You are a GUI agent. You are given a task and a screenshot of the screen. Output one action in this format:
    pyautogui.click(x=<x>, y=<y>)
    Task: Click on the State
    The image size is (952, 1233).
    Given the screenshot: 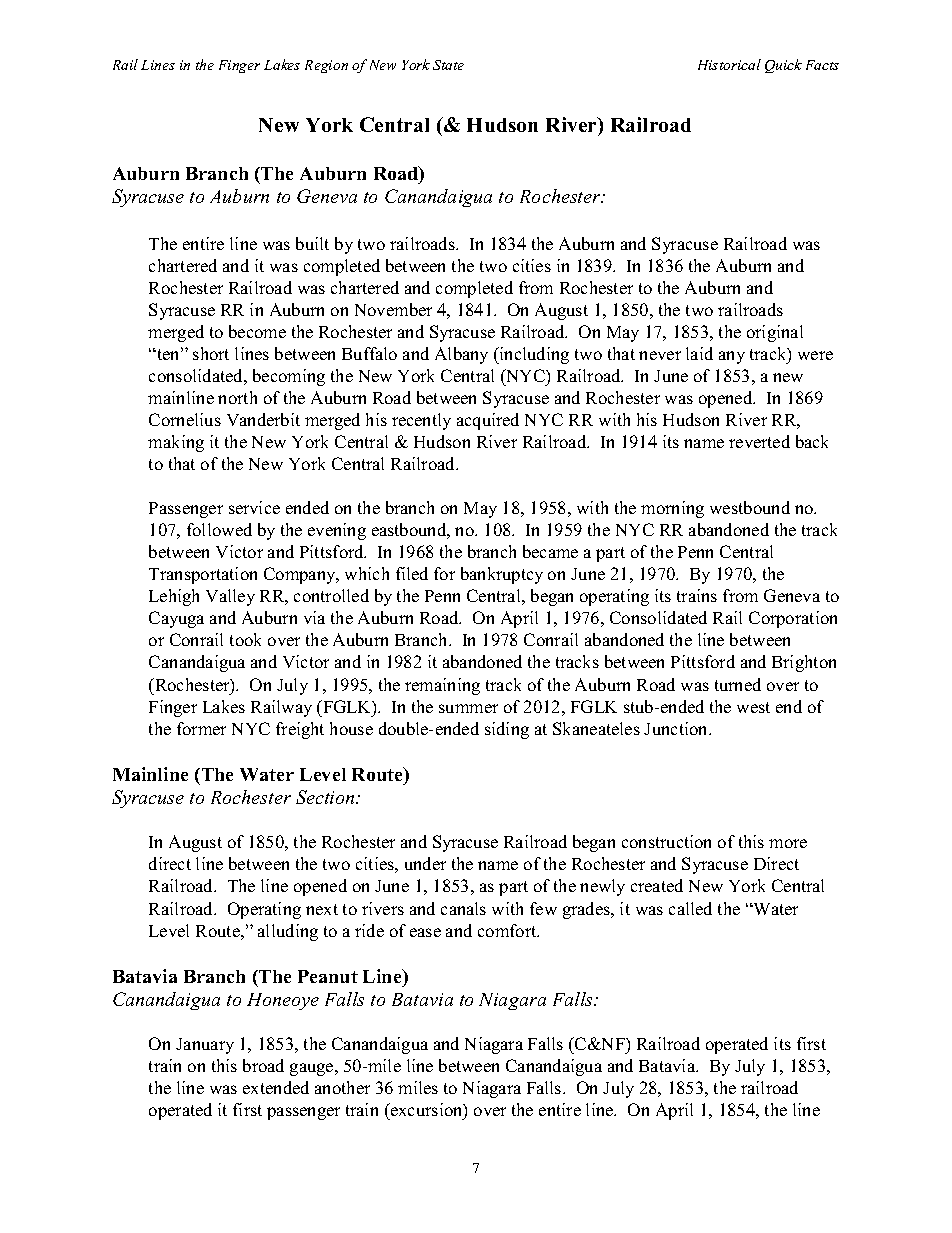 What is the action you would take?
    pyautogui.click(x=448, y=65)
